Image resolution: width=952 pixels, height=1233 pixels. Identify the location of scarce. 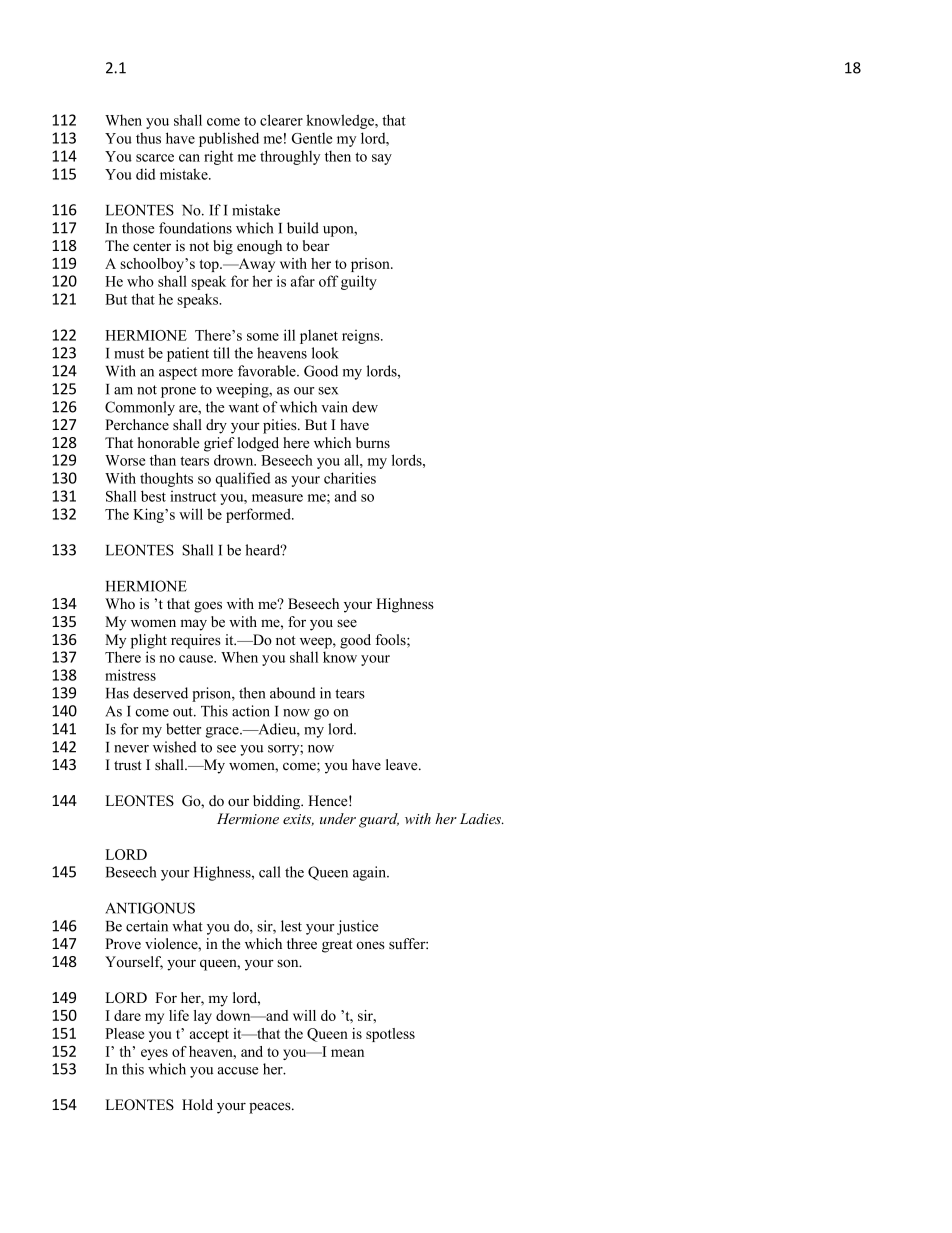
(155, 158).
